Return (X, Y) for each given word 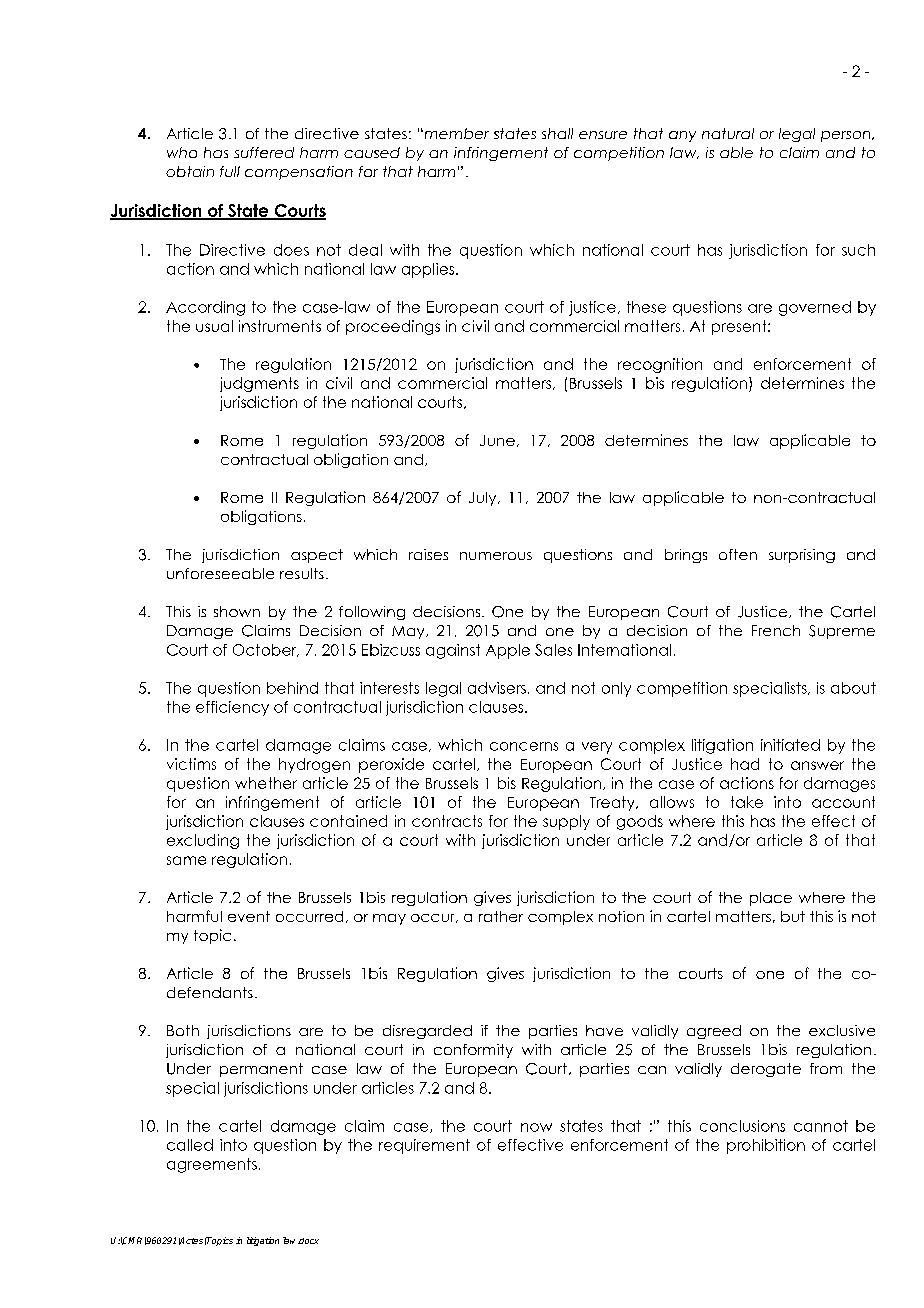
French (776, 630)
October (266, 650)
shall (557, 133)
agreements (212, 1165)
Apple (508, 651)
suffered (264, 152)
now (536, 1127)
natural (728, 133)
